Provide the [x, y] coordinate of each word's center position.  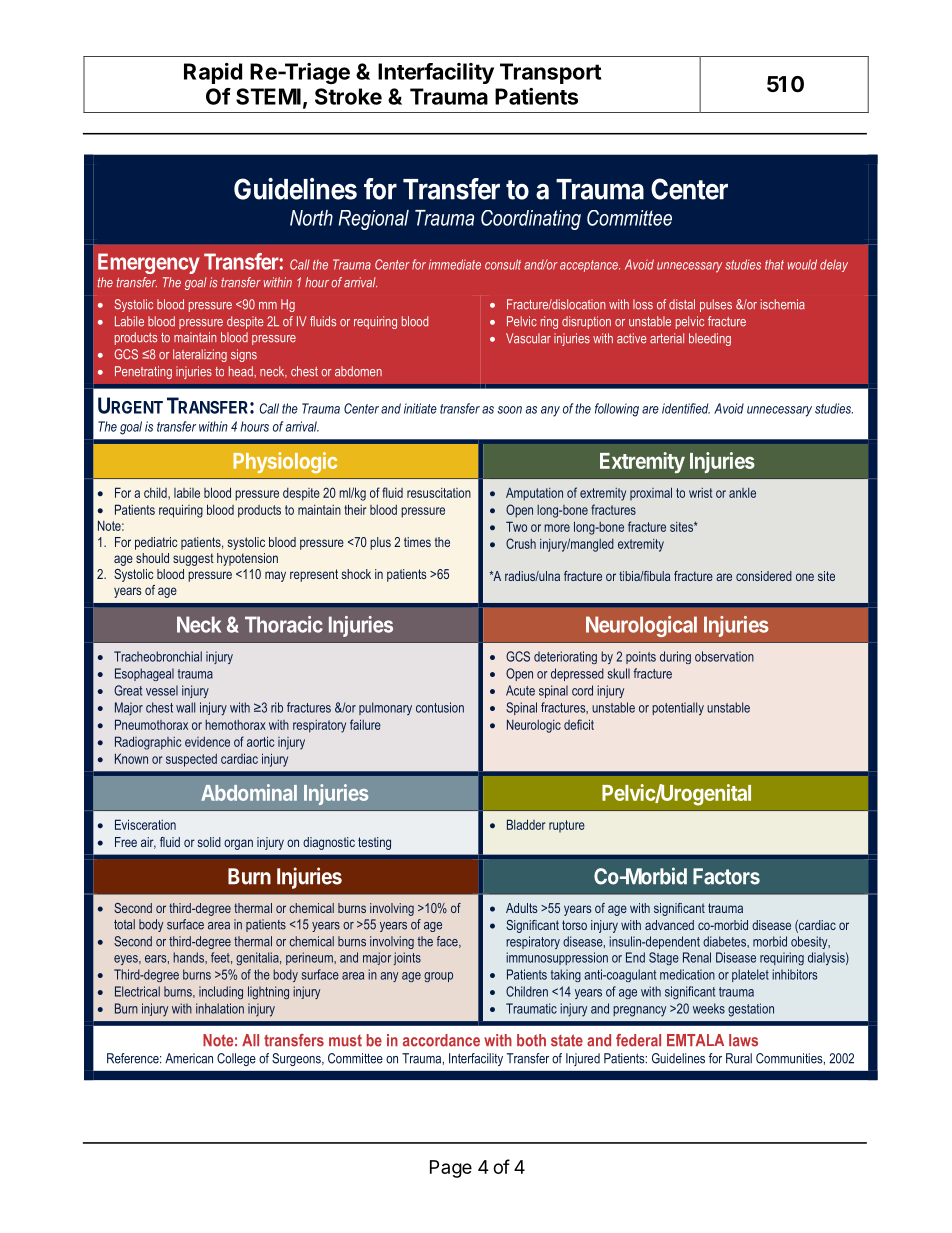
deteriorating [565, 657]
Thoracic [284, 624]
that [774, 264]
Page [451, 1169]
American [189, 1058]
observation [724, 656]
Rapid [213, 73]
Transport [550, 73]
